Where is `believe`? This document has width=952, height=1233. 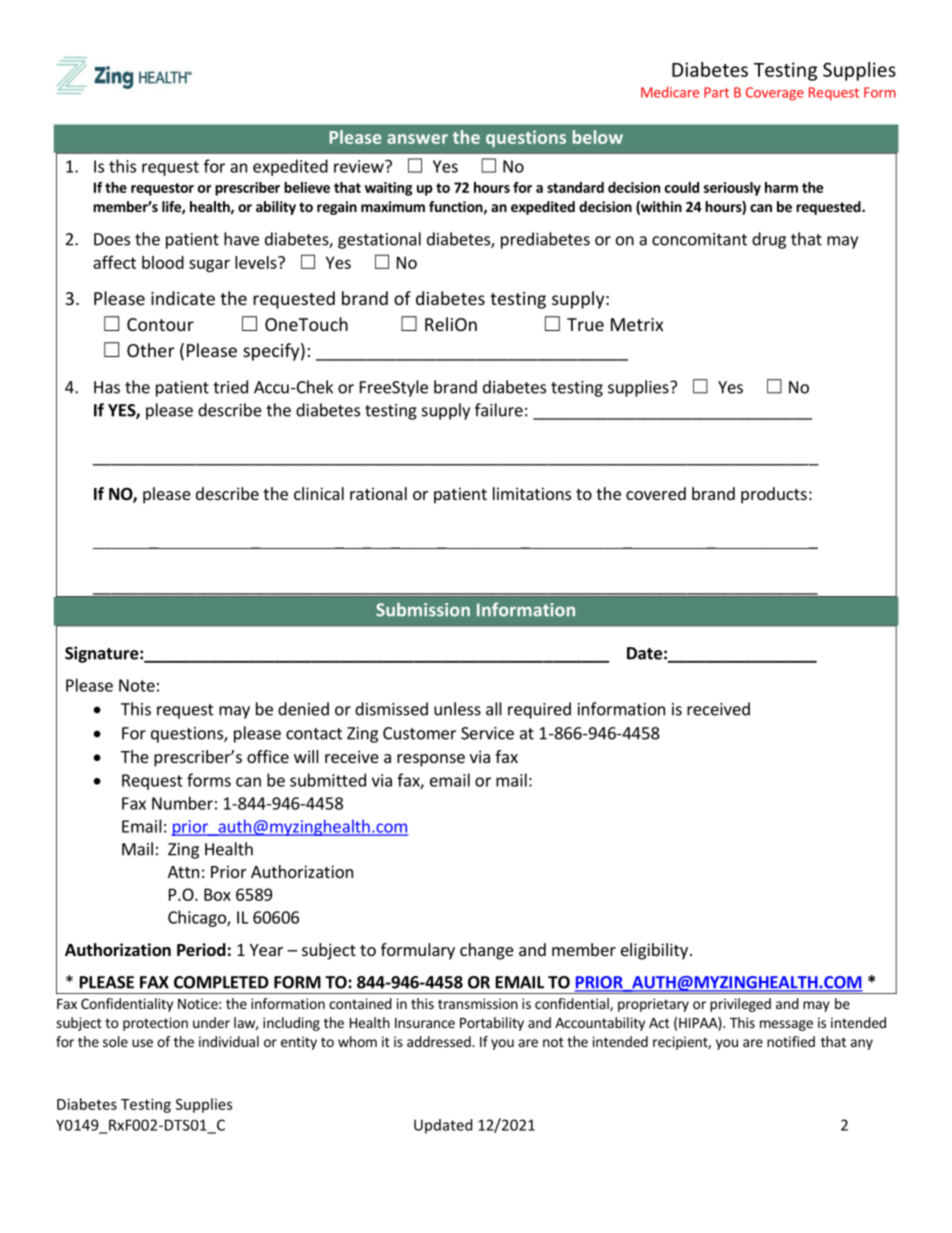
believe is located at coordinates (307, 187).
